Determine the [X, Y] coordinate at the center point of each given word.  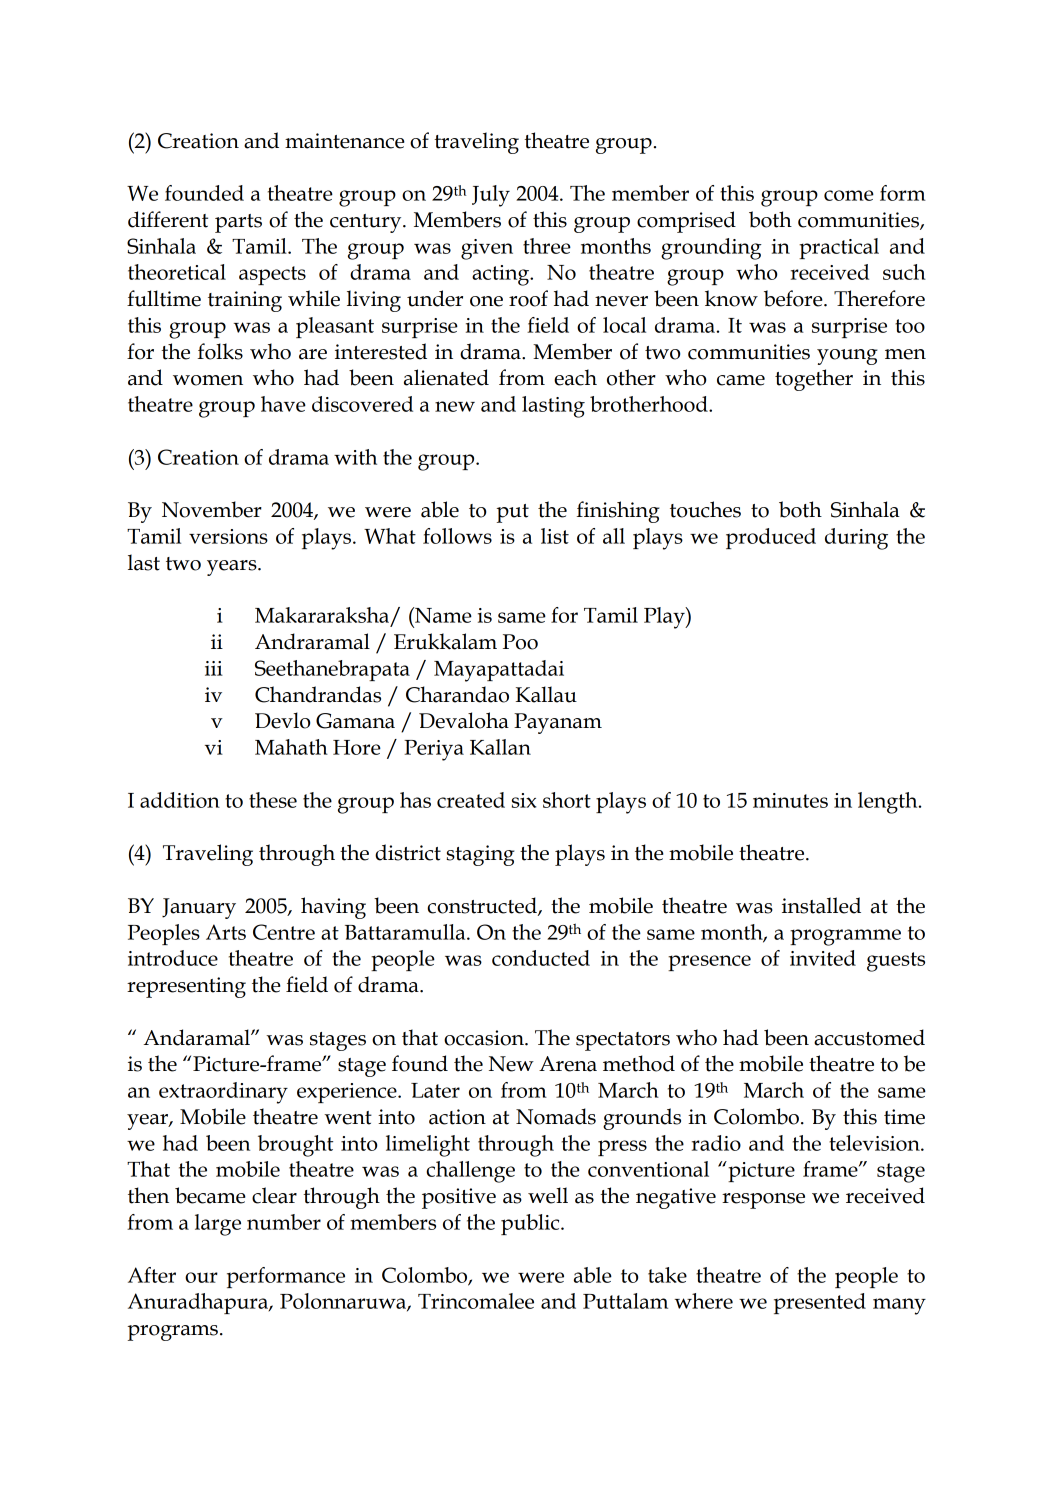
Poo [520, 642]
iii [214, 668]
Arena [568, 1064]
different [168, 219]
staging [480, 855]
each [575, 377]
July [491, 196]
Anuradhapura [199, 1303]
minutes [790, 800]
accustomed [869, 1037]
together [814, 380]
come [849, 195]
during [856, 539]
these [273, 800]
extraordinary [223, 1093]
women [208, 380]
